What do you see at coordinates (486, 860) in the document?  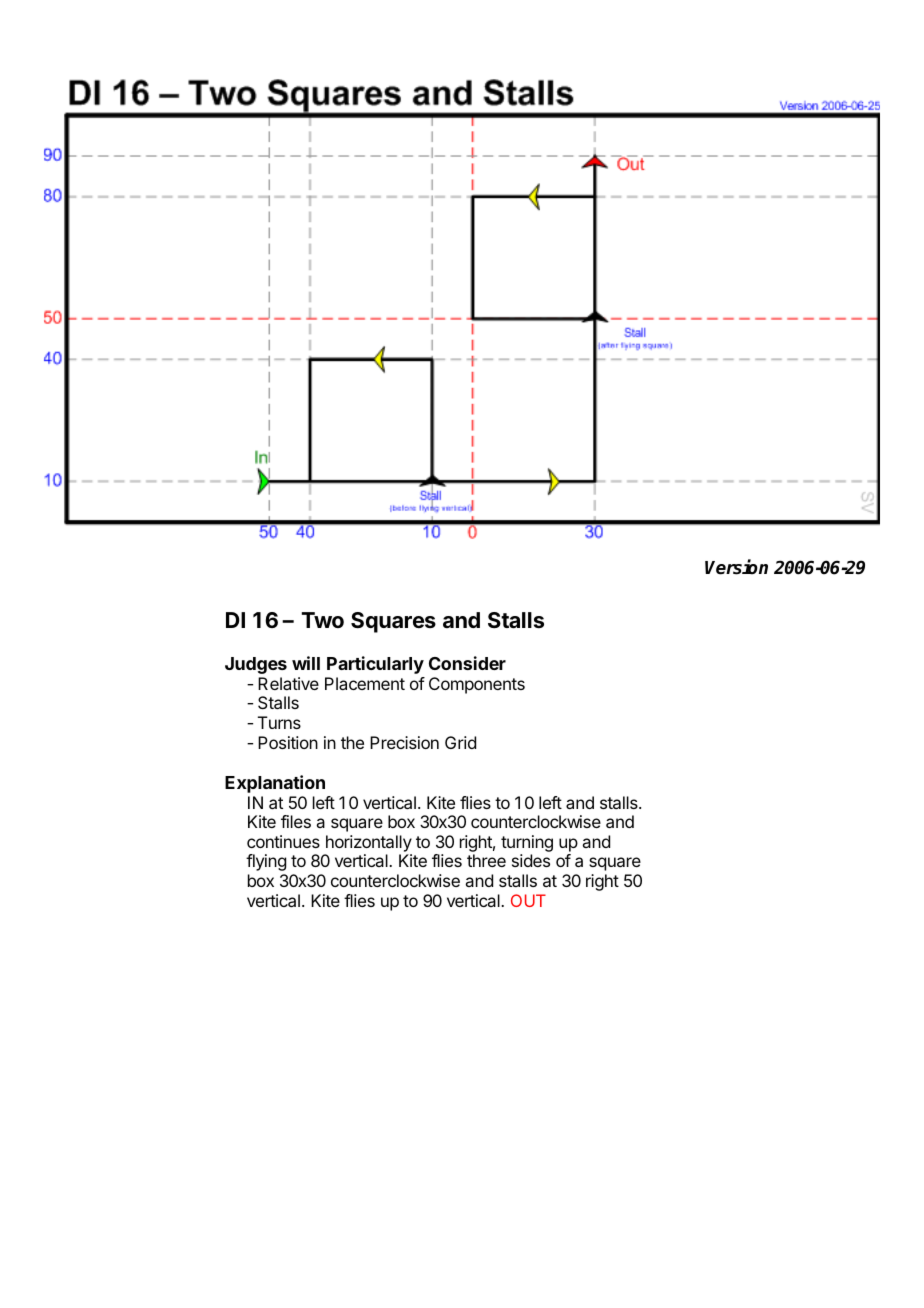 I see `three` at bounding box center [486, 860].
